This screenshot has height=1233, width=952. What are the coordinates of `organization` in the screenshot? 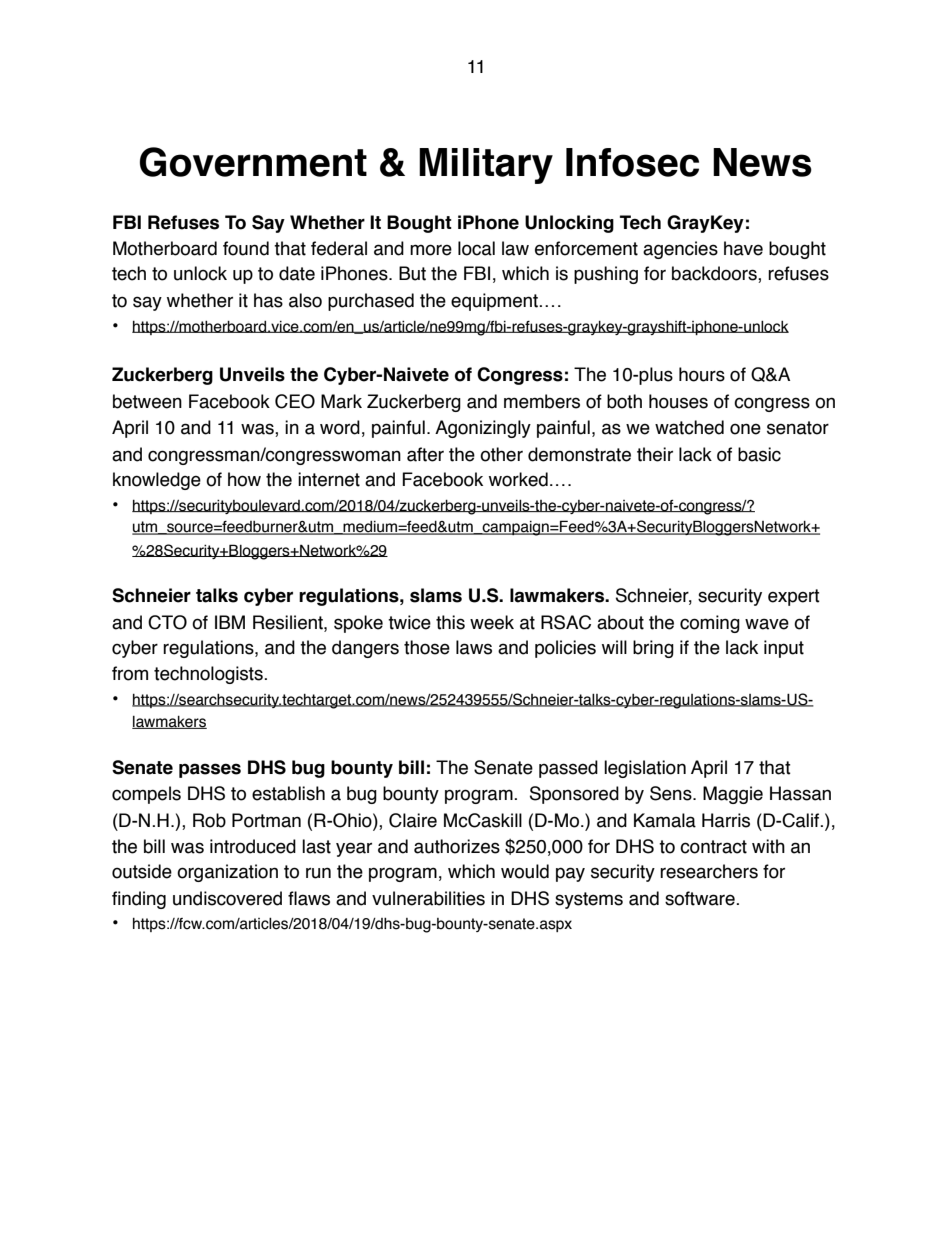 It's located at (227, 873).
